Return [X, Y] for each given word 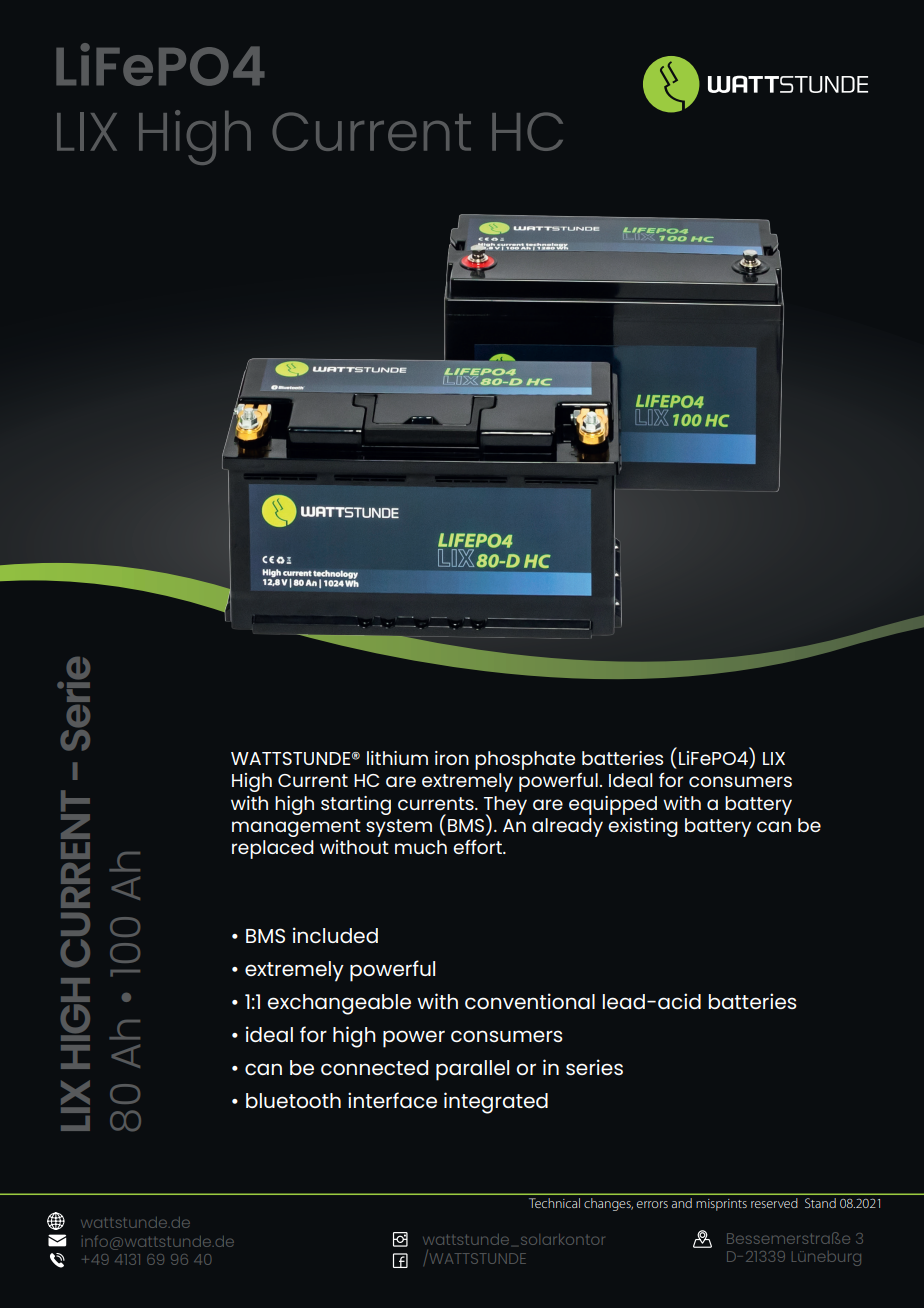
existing [643, 827]
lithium [397, 758]
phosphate [525, 760]
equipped [613, 805]
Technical [554, 1203]
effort [478, 847]
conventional [530, 1001]
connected [374, 1067]
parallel [472, 1070]
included [335, 935]
